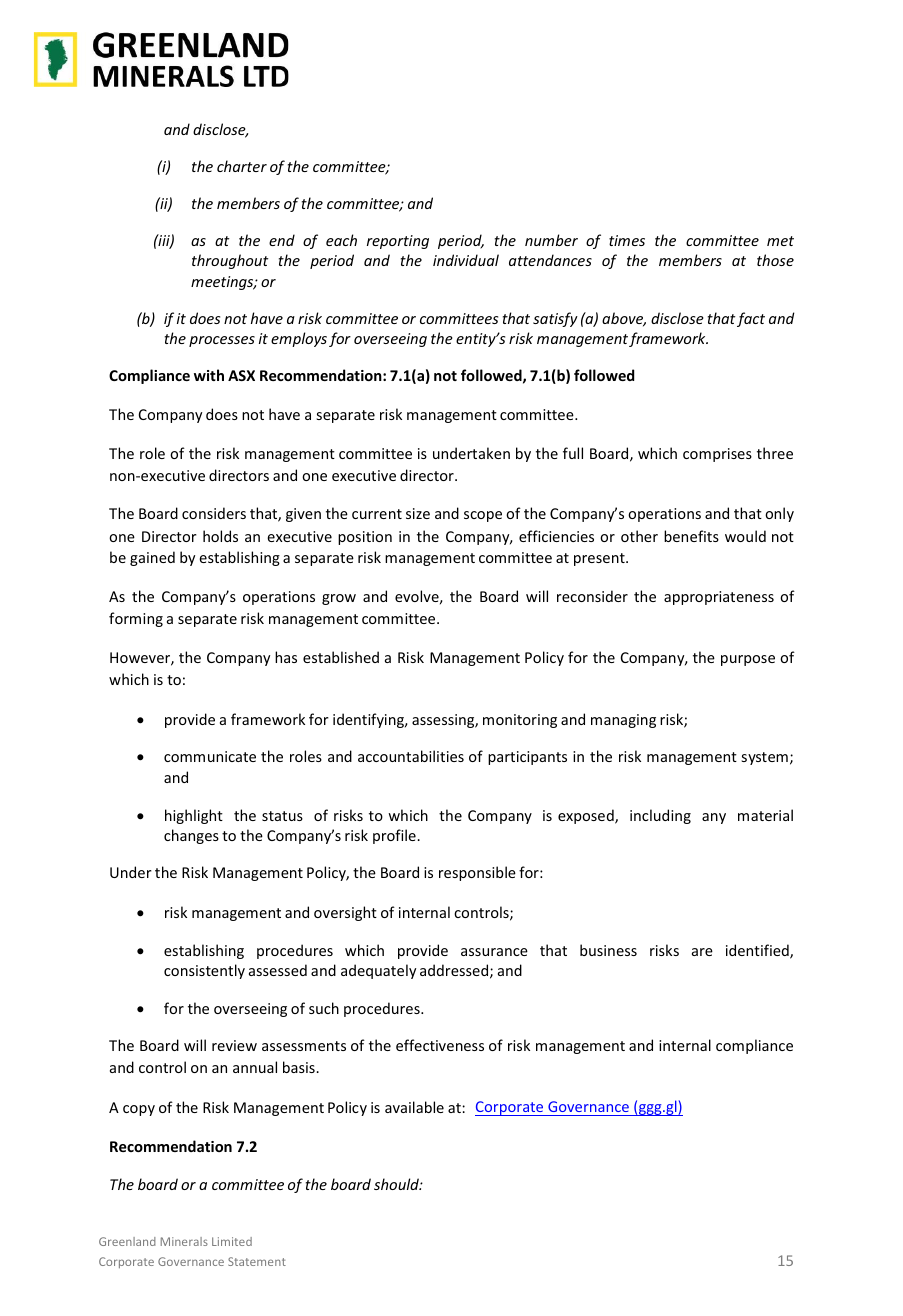 This screenshot has height=1316, width=903. What do you see at coordinates (184, 1241) in the screenshot?
I see `Minerals` at bounding box center [184, 1241].
